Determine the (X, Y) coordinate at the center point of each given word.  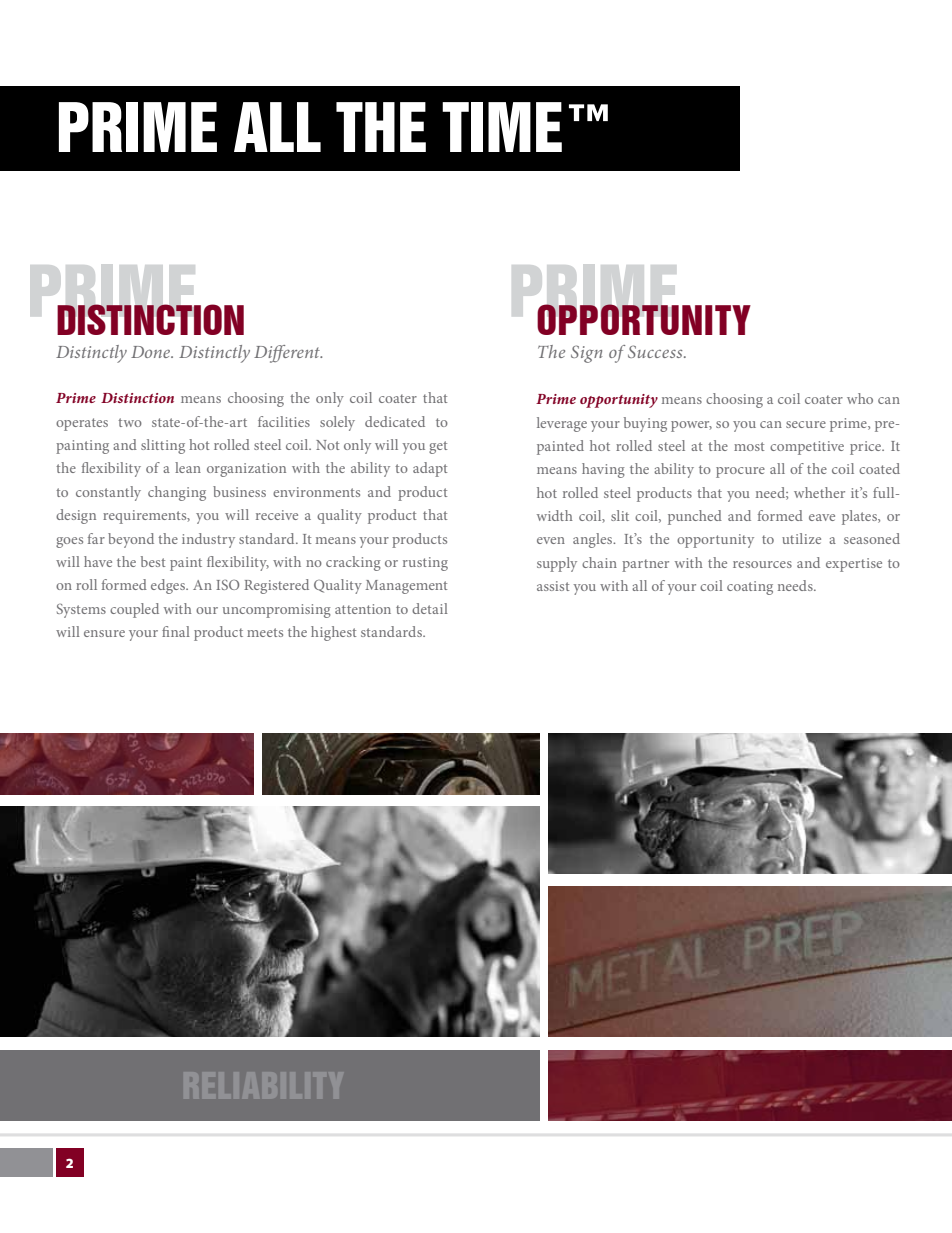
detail (430, 608)
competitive (807, 448)
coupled (134, 610)
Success (656, 351)
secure (806, 424)
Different (288, 354)
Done (152, 352)
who (860, 398)
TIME (502, 127)
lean (188, 467)
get (438, 447)
